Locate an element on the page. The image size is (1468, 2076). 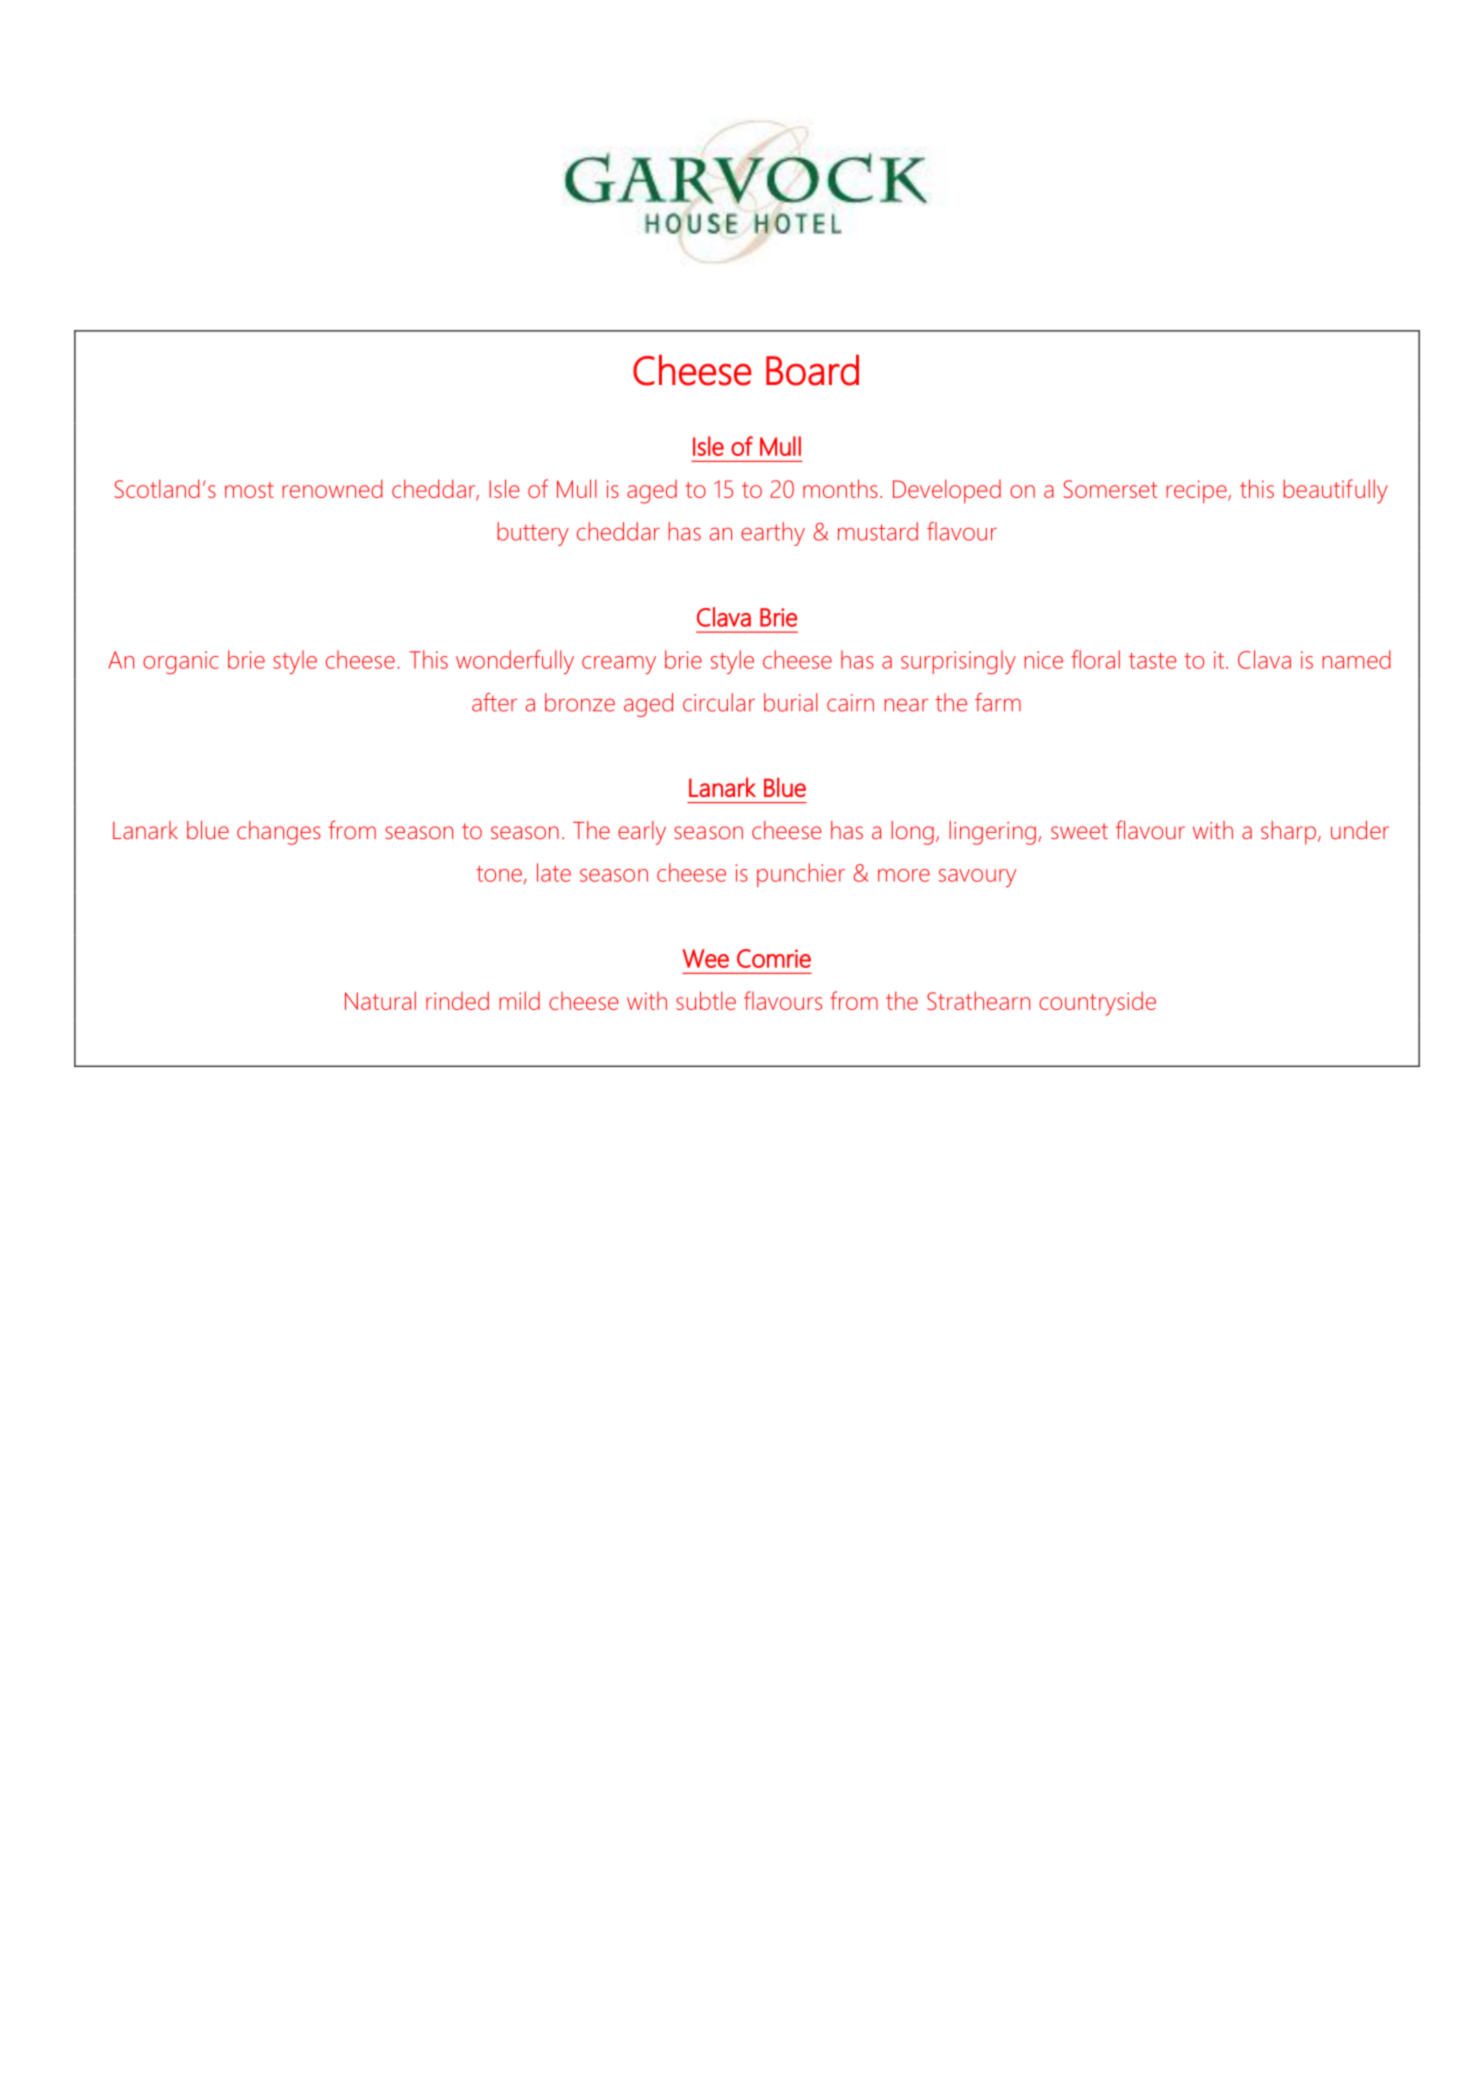
sharp is located at coordinates (1288, 833).
